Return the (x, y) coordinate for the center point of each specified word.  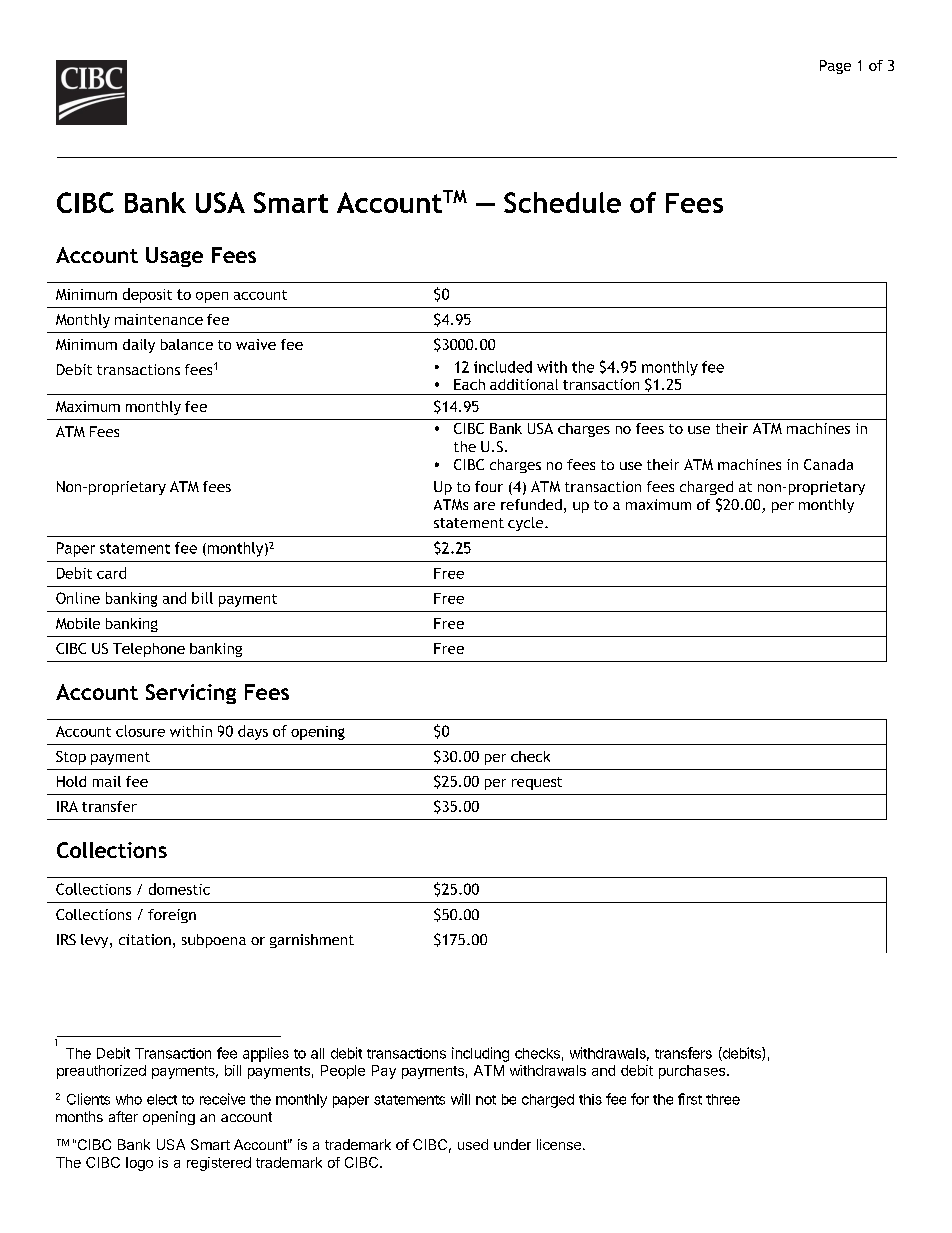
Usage (174, 257)
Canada (828, 464)
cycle (527, 524)
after (123, 1116)
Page (835, 67)
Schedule (562, 202)
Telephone (149, 650)
